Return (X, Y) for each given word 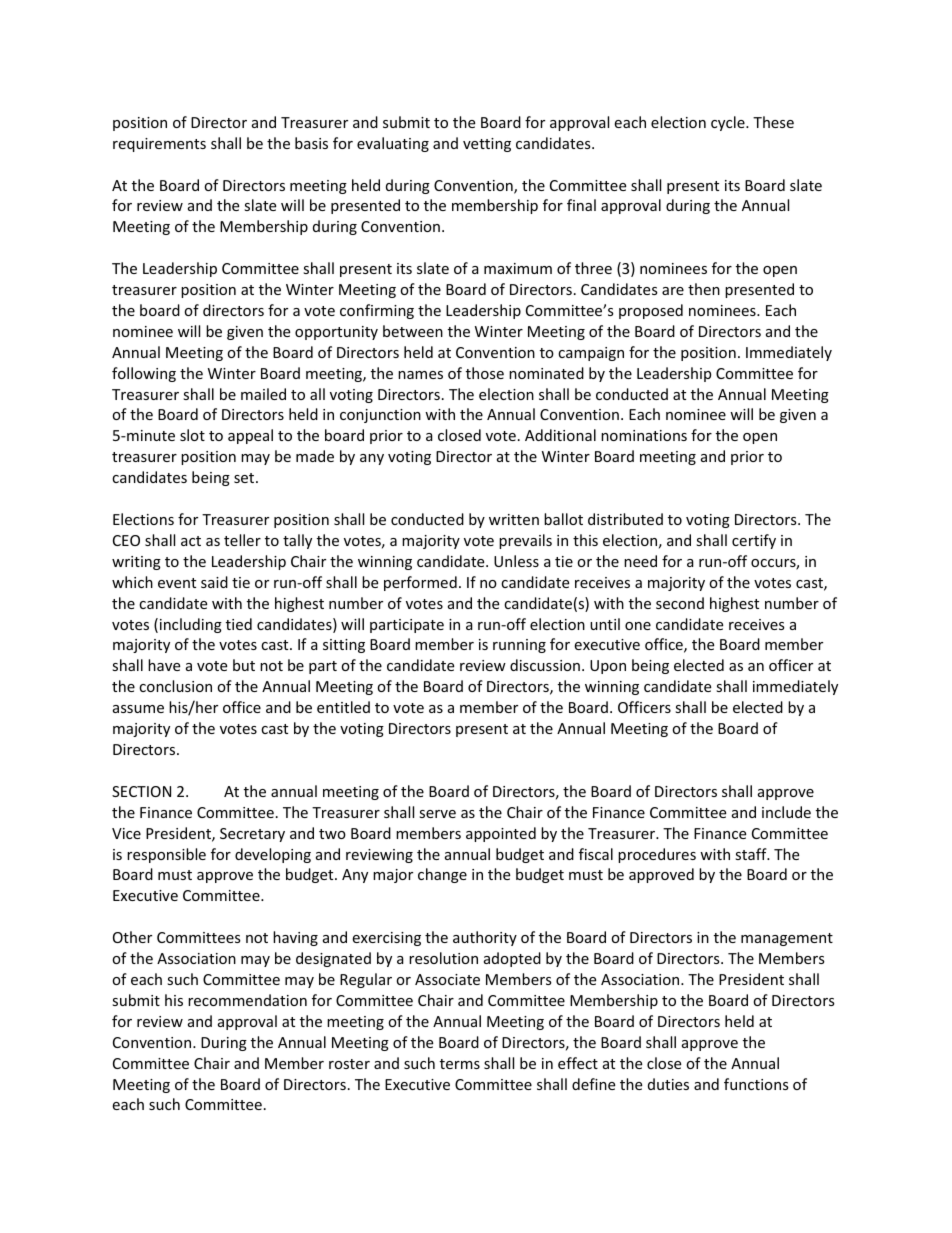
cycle (729, 123)
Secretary (252, 835)
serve (437, 814)
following (144, 374)
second (680, 603)
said (214, 582)
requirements (159, 145)
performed (420, 583)
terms (460, 1064)
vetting (487, 145)
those (485, 373)
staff (752, 854)
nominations (644, 435)
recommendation (247, 1000)
